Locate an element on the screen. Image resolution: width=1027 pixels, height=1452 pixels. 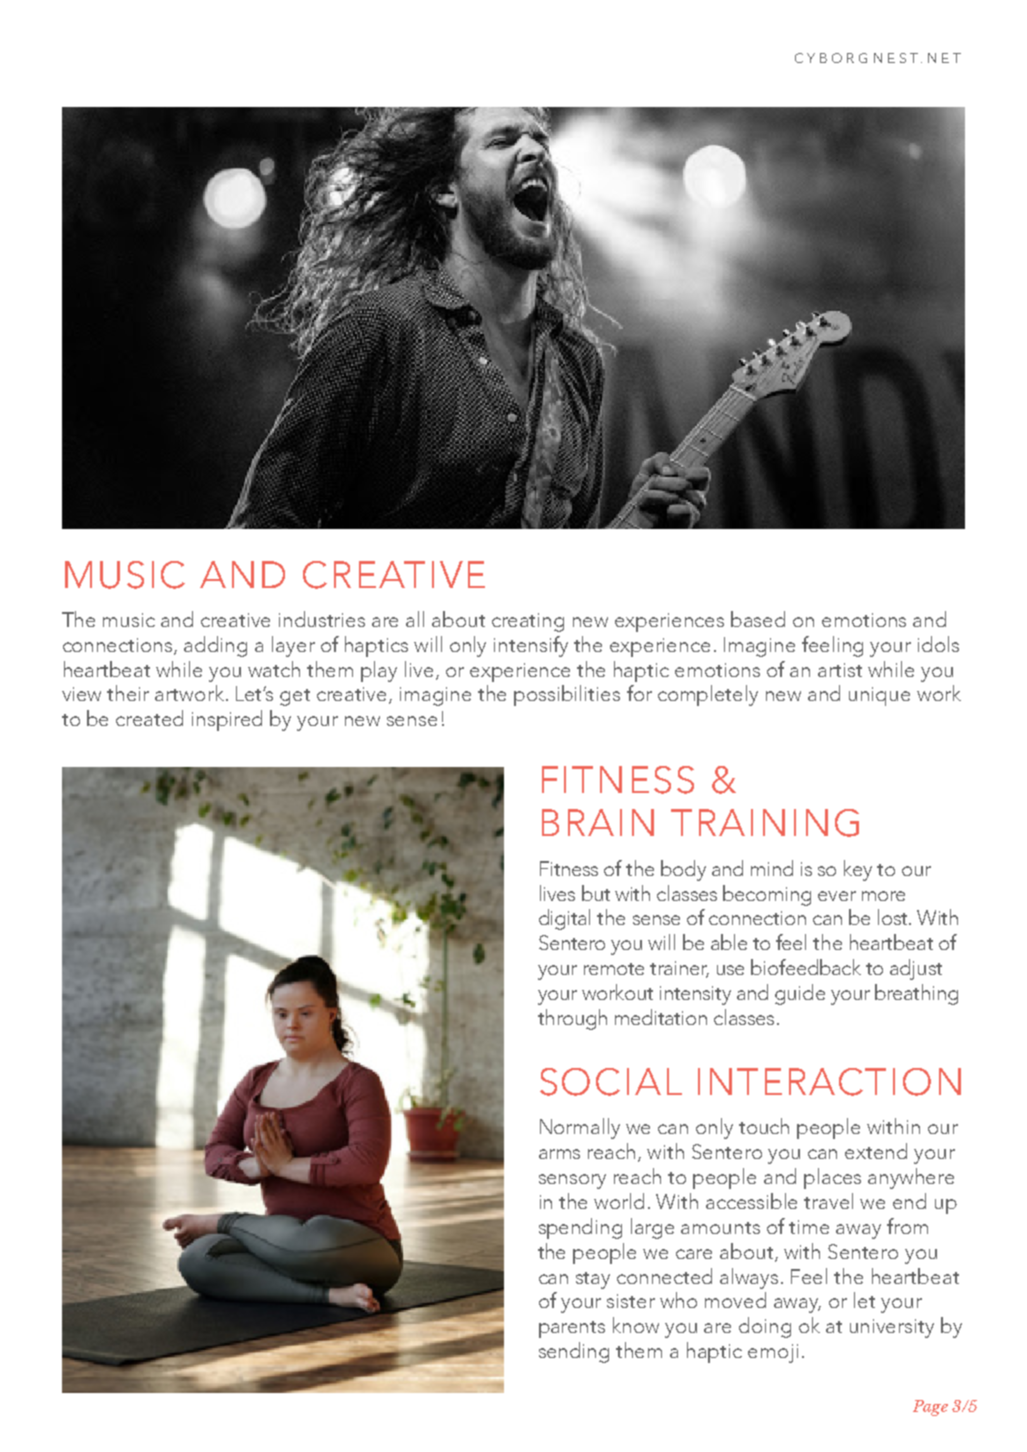
intensify is located at coordinates (531, 646).
